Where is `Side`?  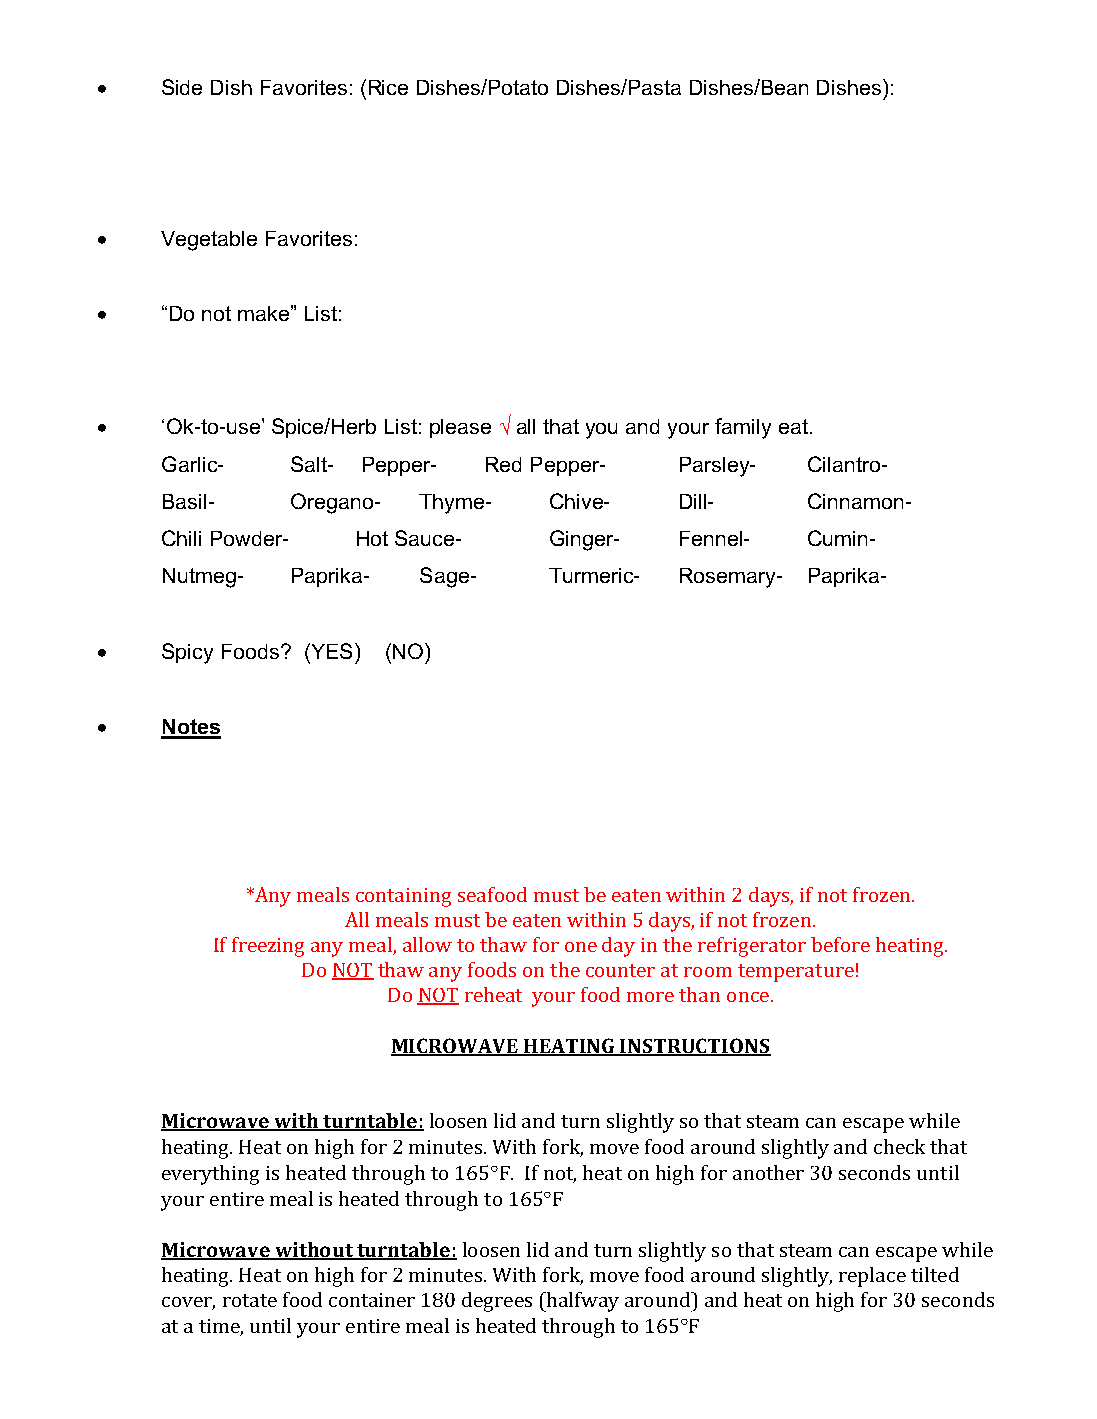 Side is located at coordinates (182, 87).
